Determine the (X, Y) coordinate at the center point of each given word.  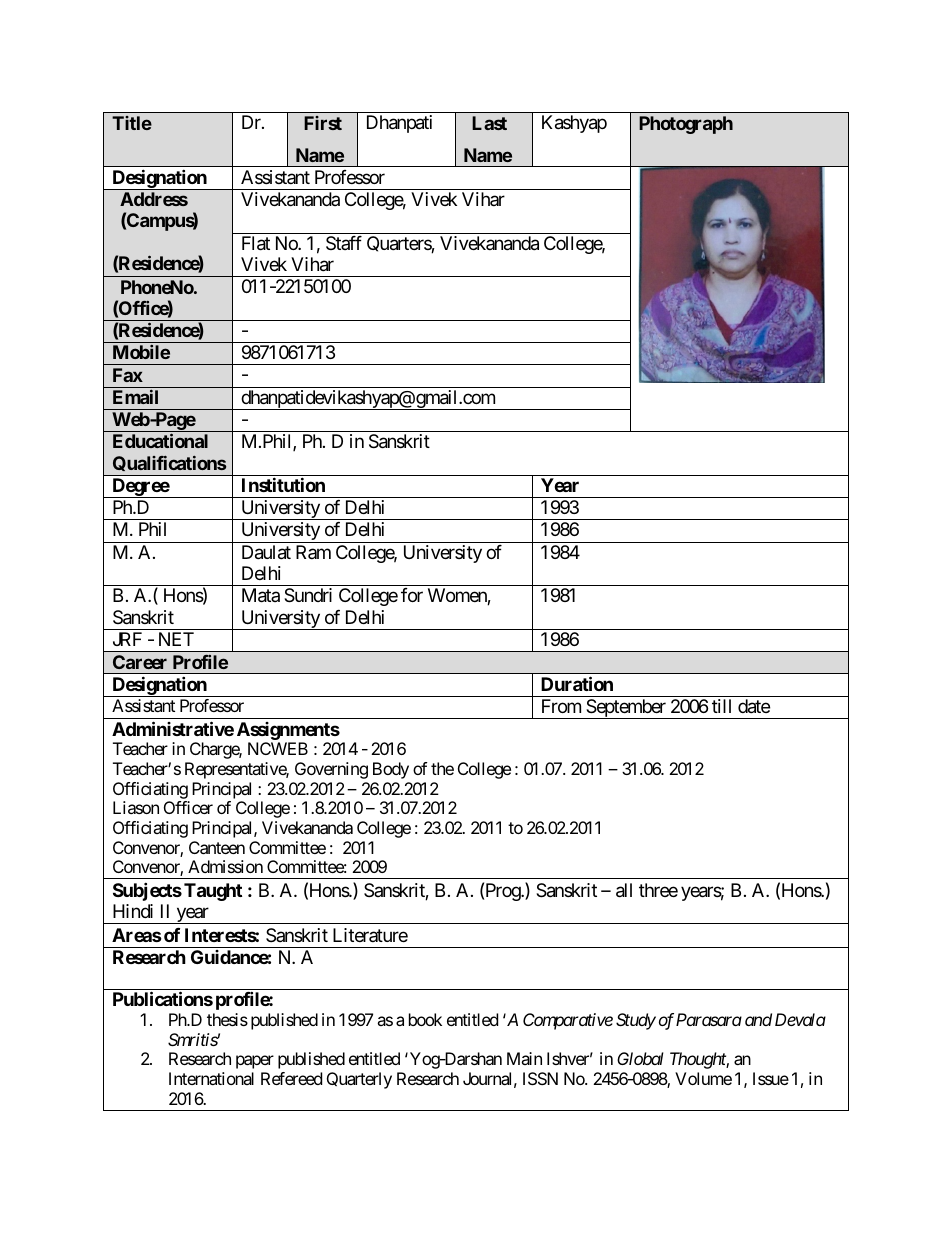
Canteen (217, 847)
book (425, 1019)
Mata (261, 595)
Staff (344, 243)
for (412, 595)
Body (391, 770)
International (211, 1078)
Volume (703, 1078)
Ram (313, 552)
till (721, 706)
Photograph (686, 125)
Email (135, 397)
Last (489, 123)
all (624, 890)
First (323, 123)
